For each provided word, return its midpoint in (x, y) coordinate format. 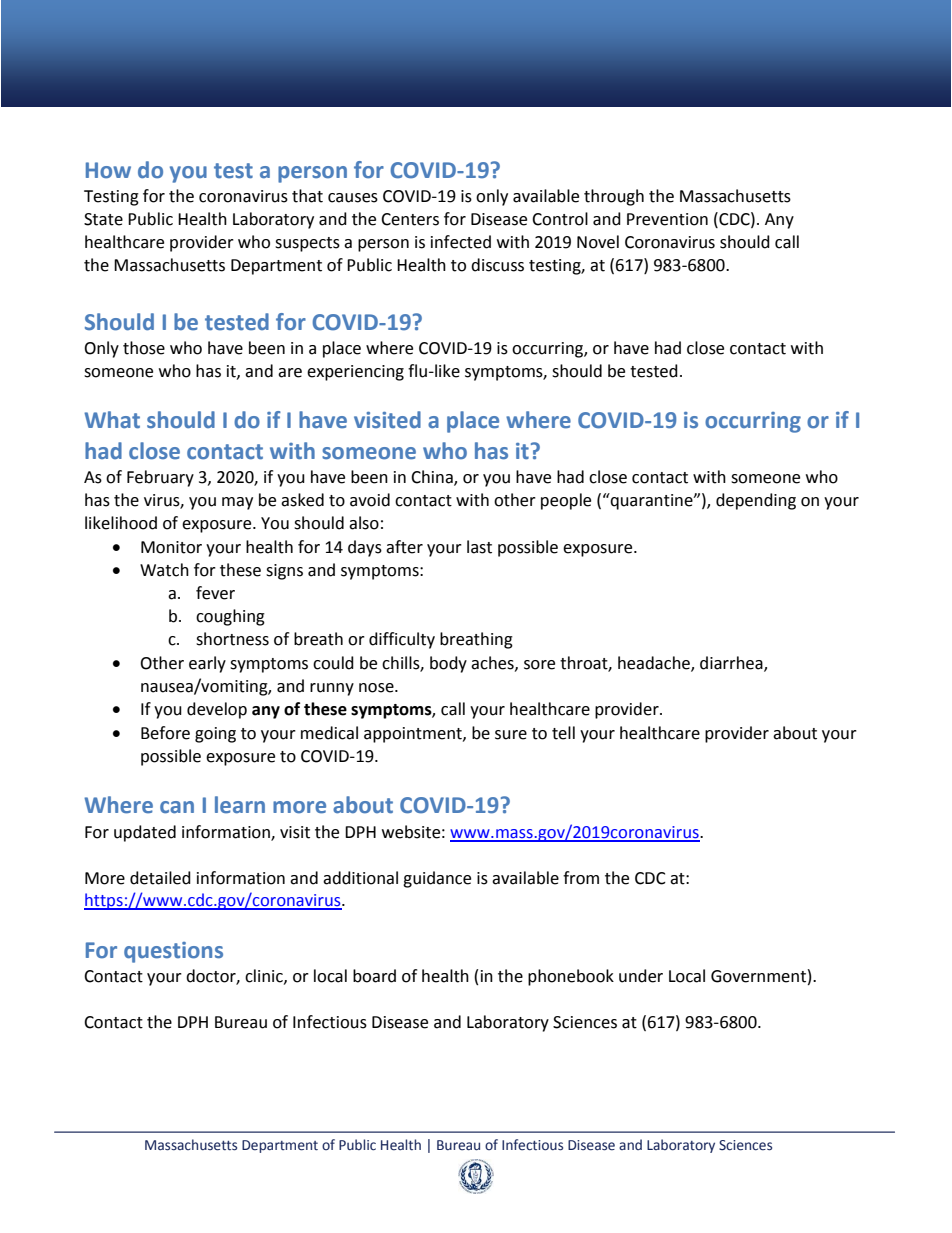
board (374, 976)
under (641, 976)
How (108, 170)
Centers (410, 219)
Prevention (667, 219)
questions (173, 952)
